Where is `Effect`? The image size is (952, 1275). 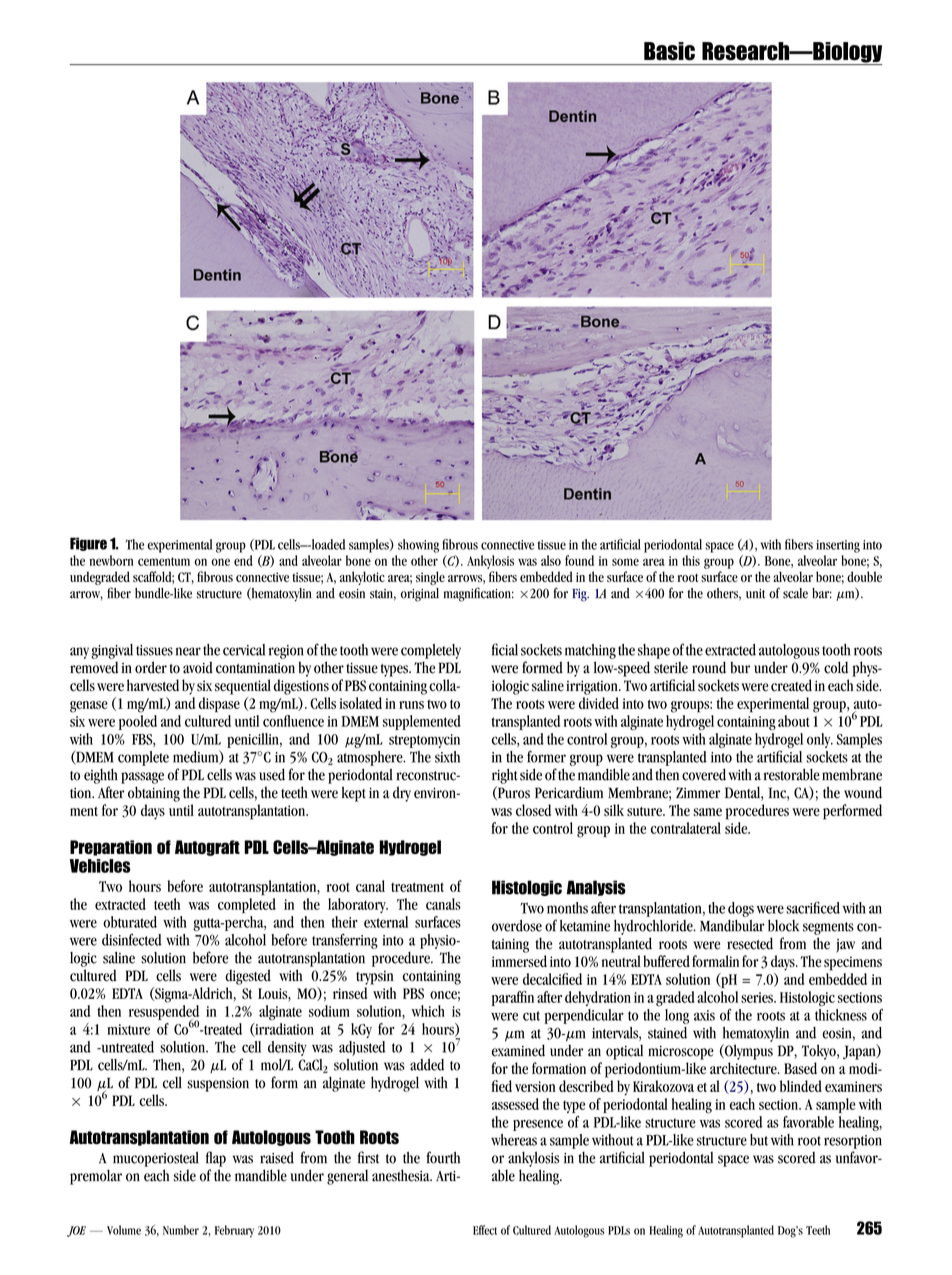 Effect is located at coordinates (485, 1230).
